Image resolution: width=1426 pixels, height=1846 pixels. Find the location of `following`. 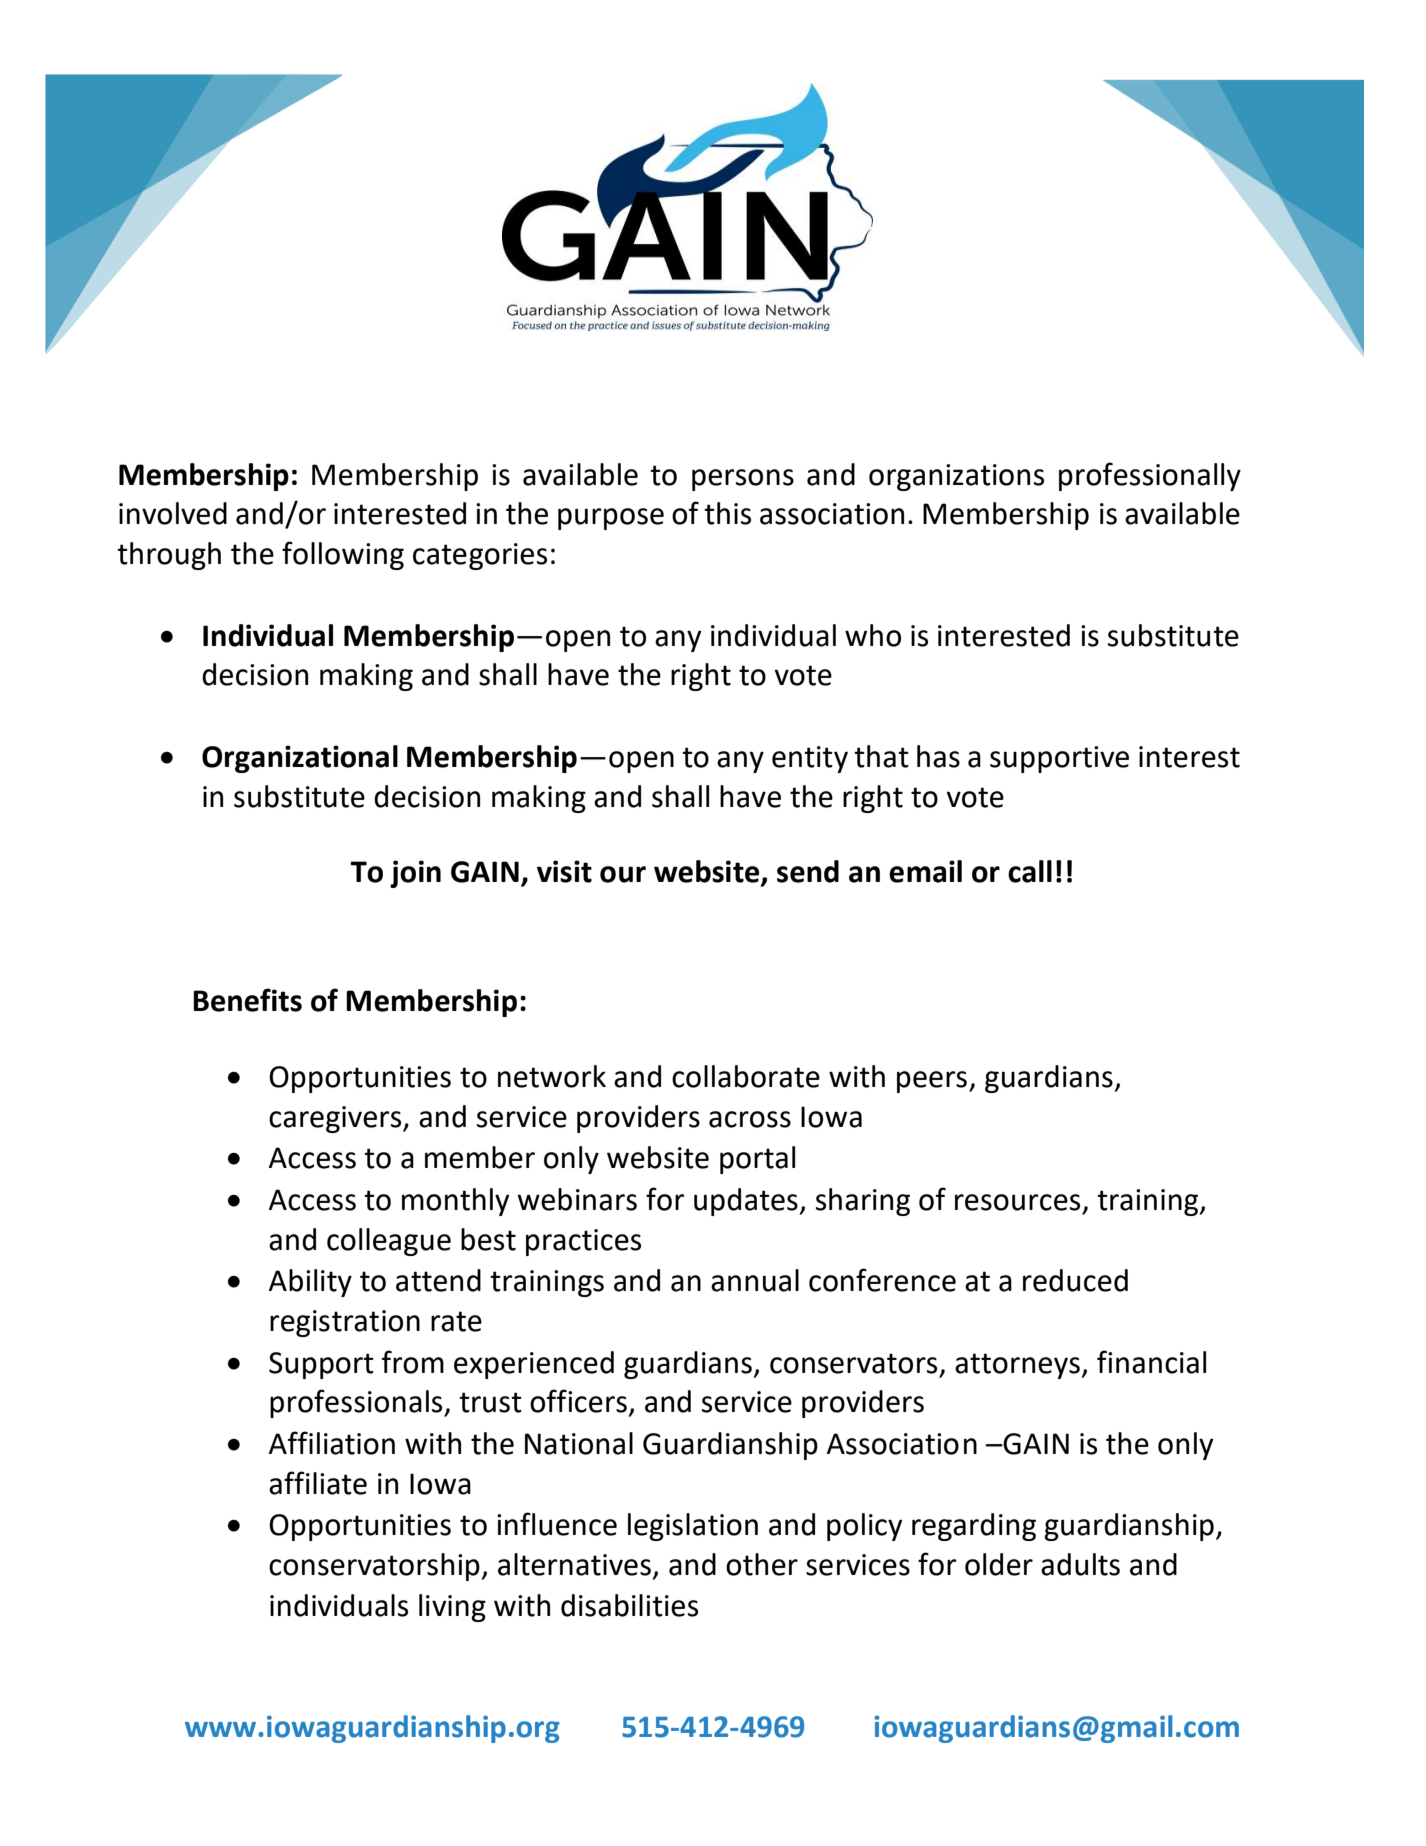

following is located at coordinates (343, 555).
